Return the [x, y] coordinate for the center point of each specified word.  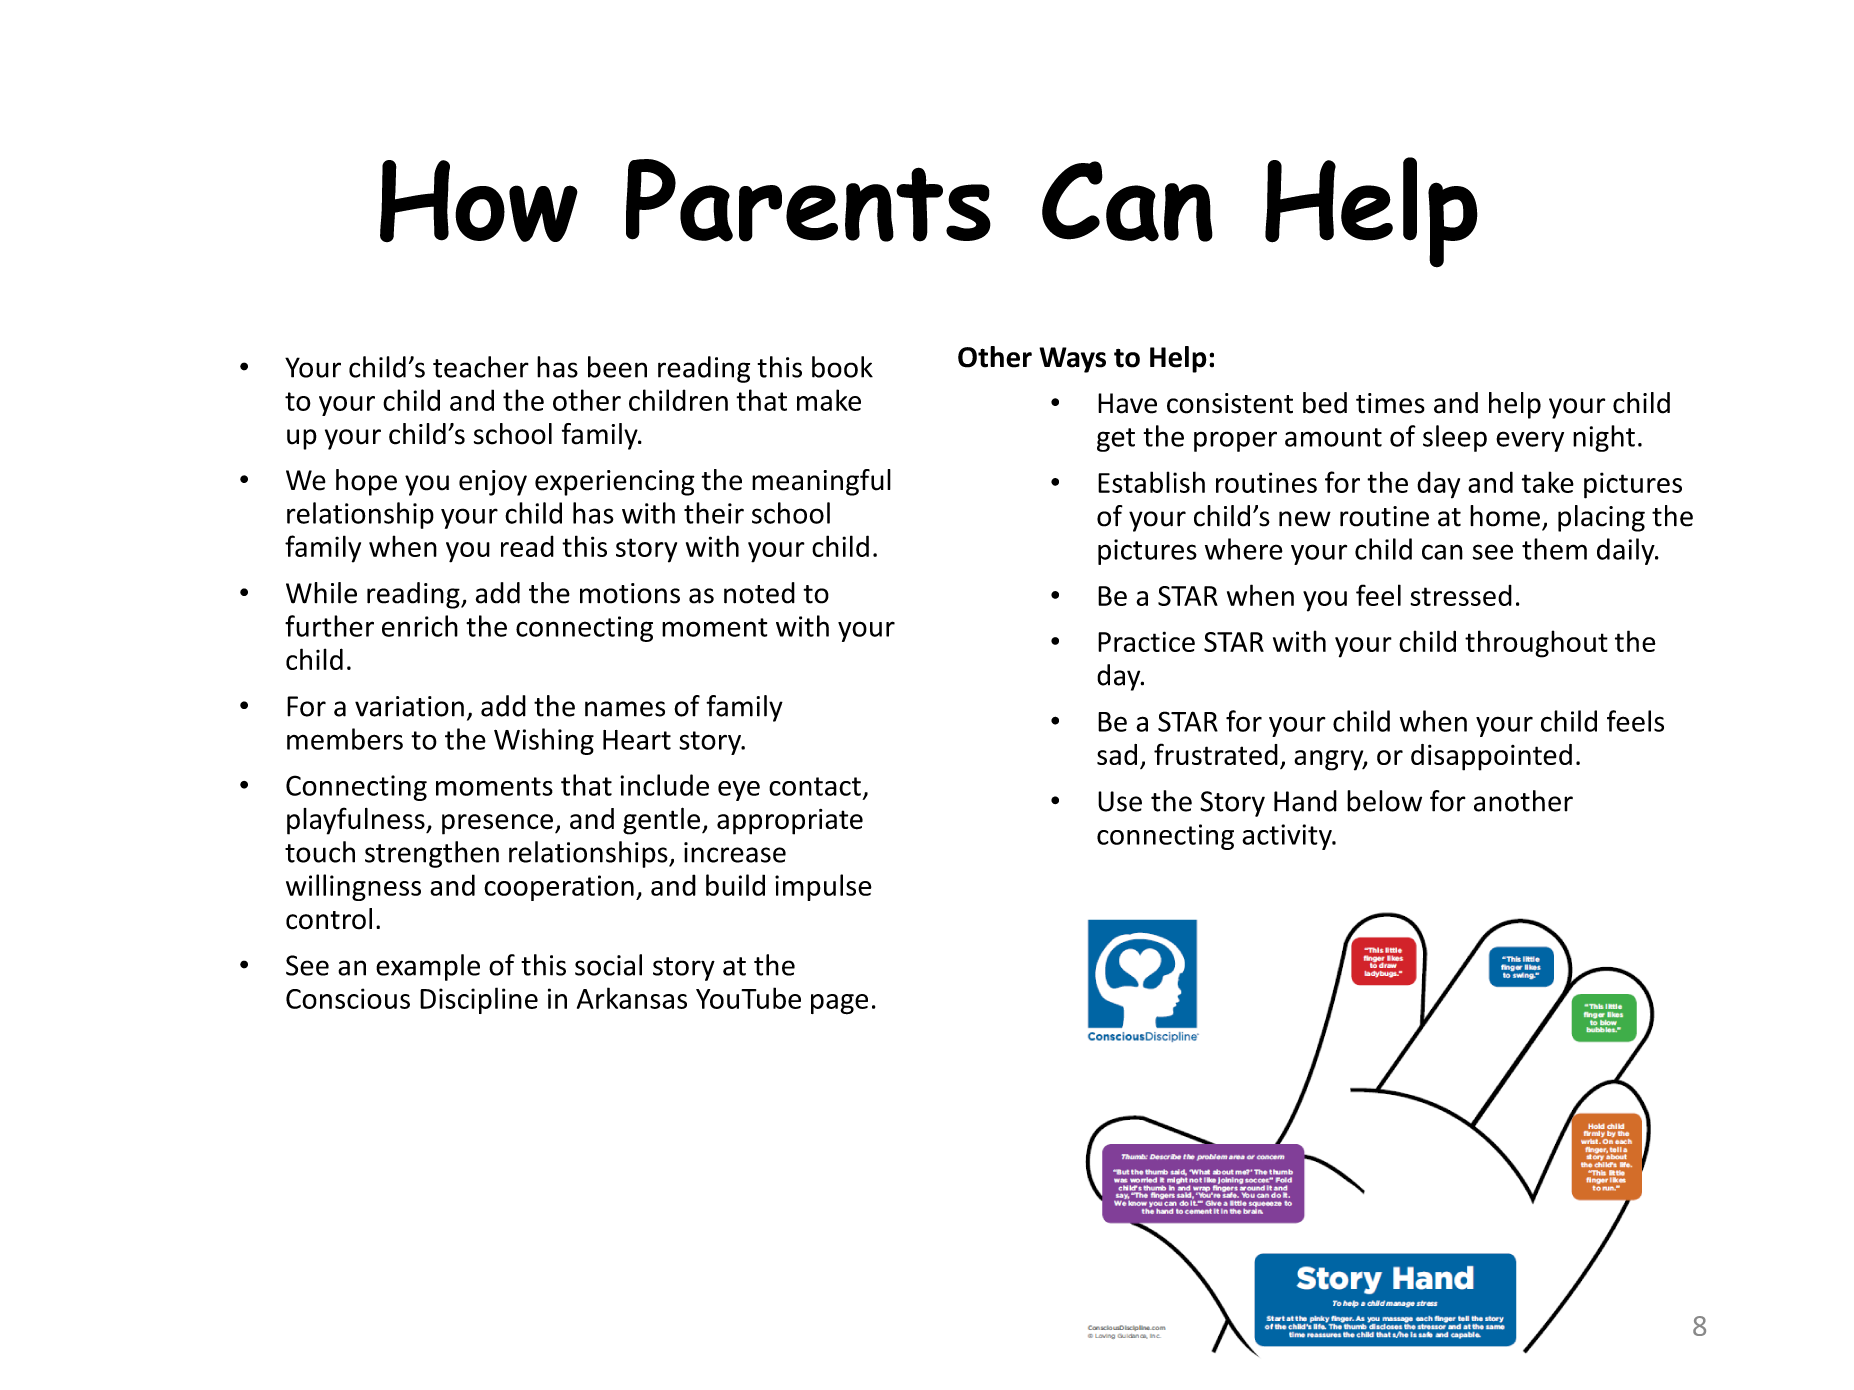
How [479, 201]
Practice [1146, 641]
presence [497, 824]
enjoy [493, 483]
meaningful [821, 482]
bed [1325, 403]
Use [1120, 801]
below [1384, 801]
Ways [1072, 360]
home [1505, 516]
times [1390, 403]
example [428, 967]
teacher [481, 367]
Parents [808, 200]
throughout [1536, 644]
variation [409, 706]
